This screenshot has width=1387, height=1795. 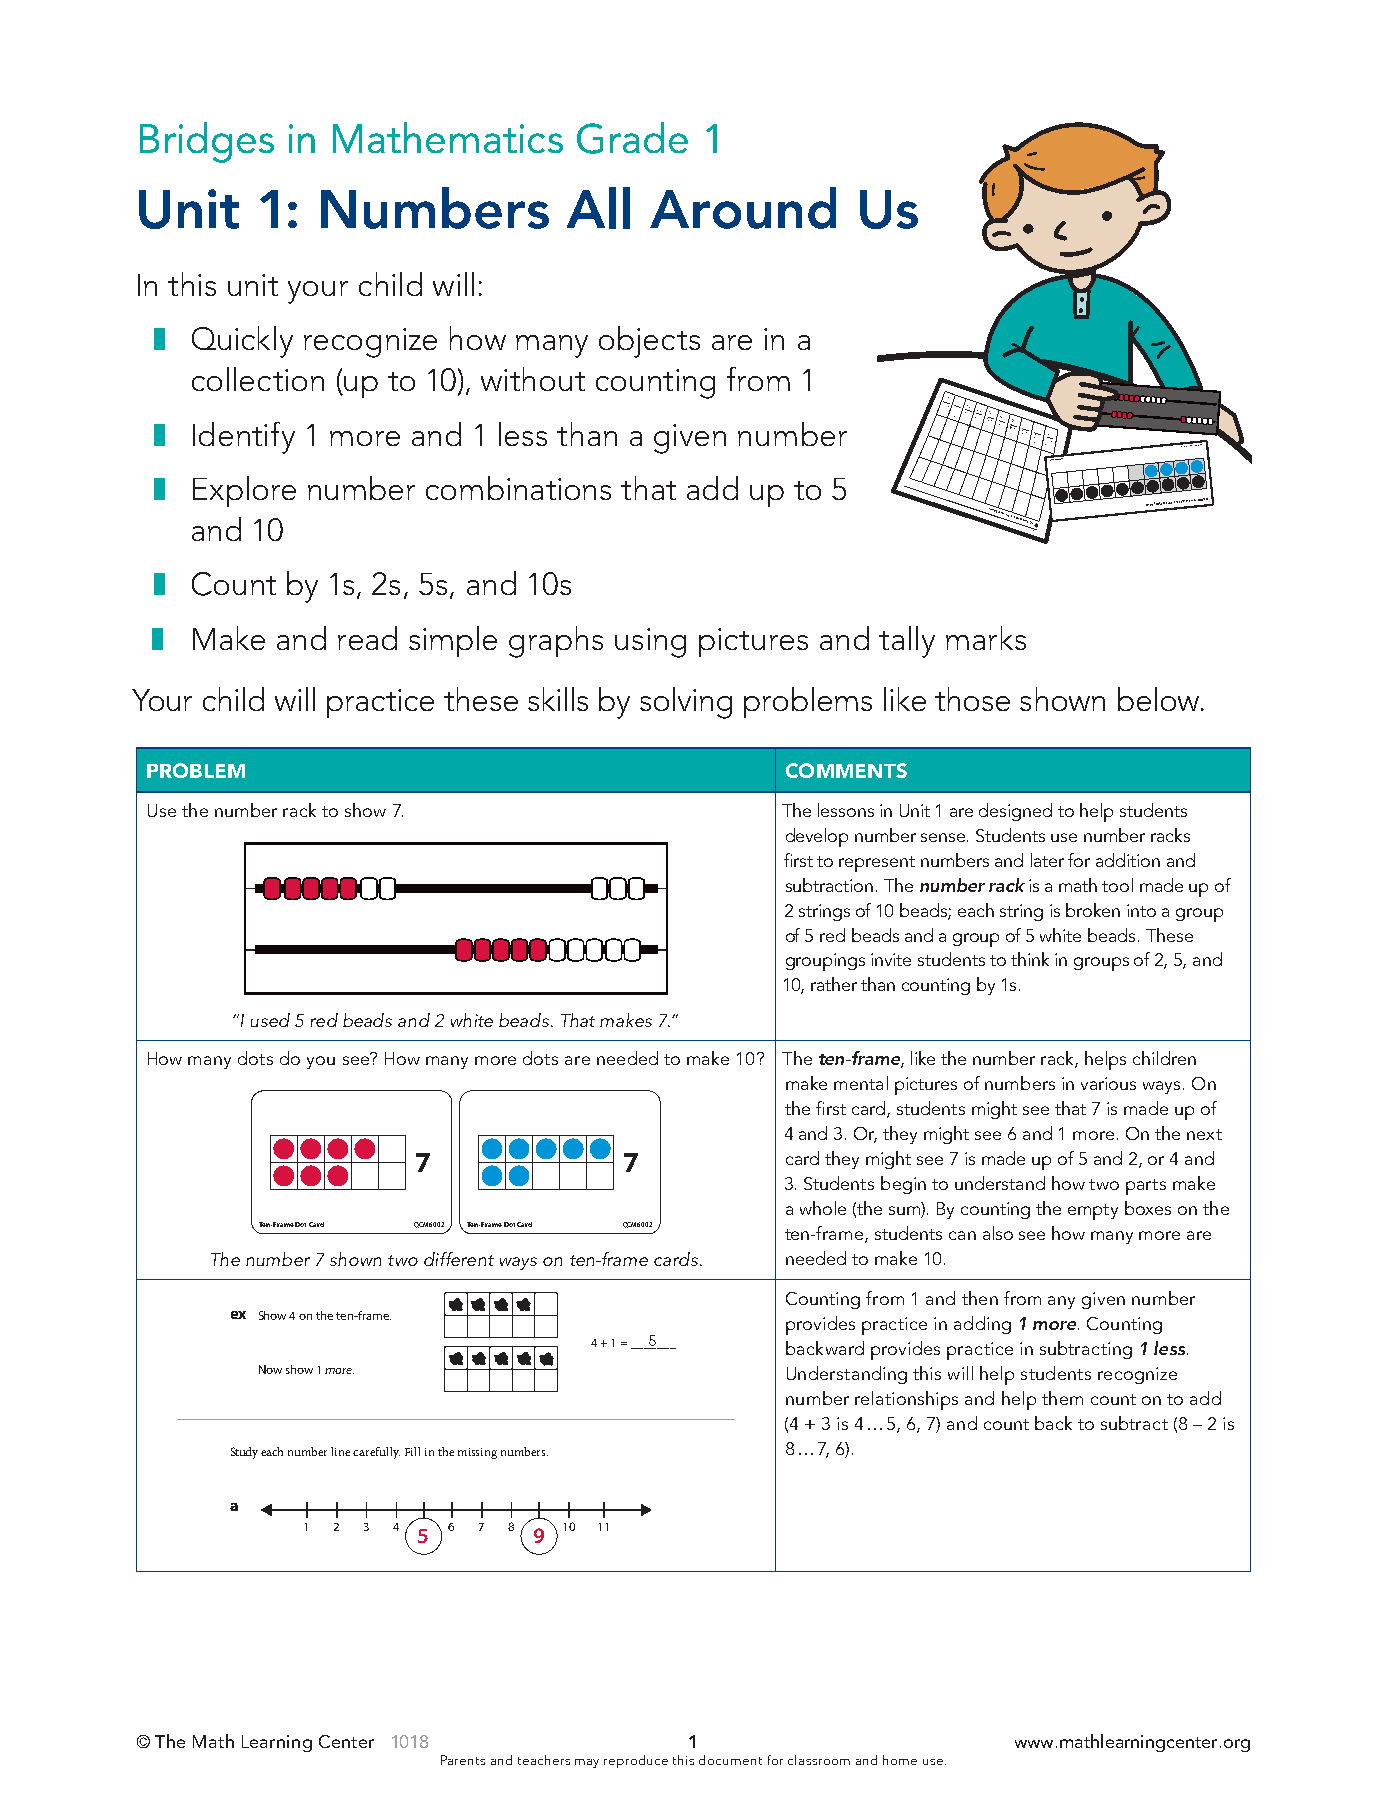 I want to click on designed, so click(x=1015, y=812).
